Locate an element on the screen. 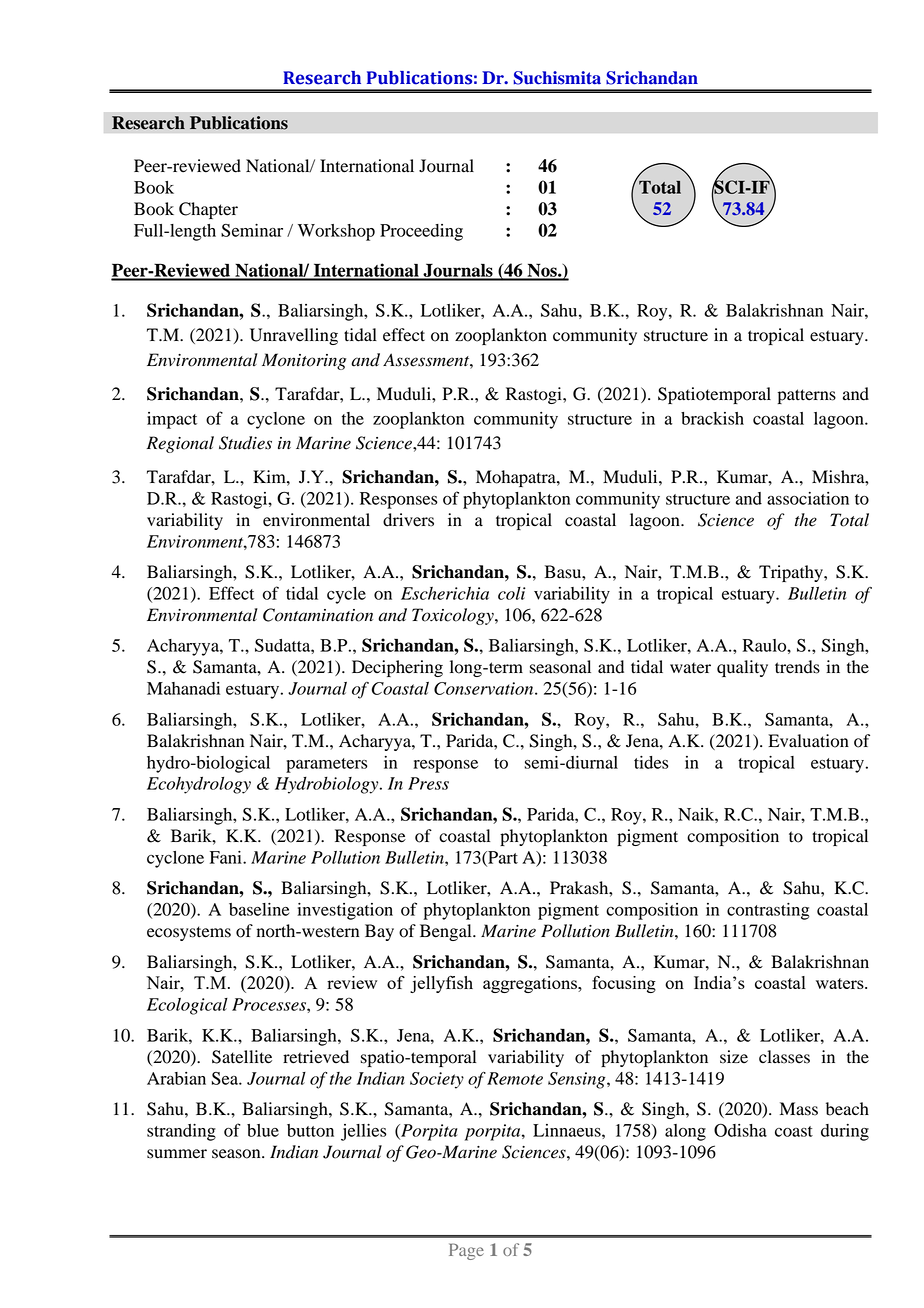 Image resolution: width=924 pixels, height=1308 pixels. Proceeding is located at coordinates (421, 232).
